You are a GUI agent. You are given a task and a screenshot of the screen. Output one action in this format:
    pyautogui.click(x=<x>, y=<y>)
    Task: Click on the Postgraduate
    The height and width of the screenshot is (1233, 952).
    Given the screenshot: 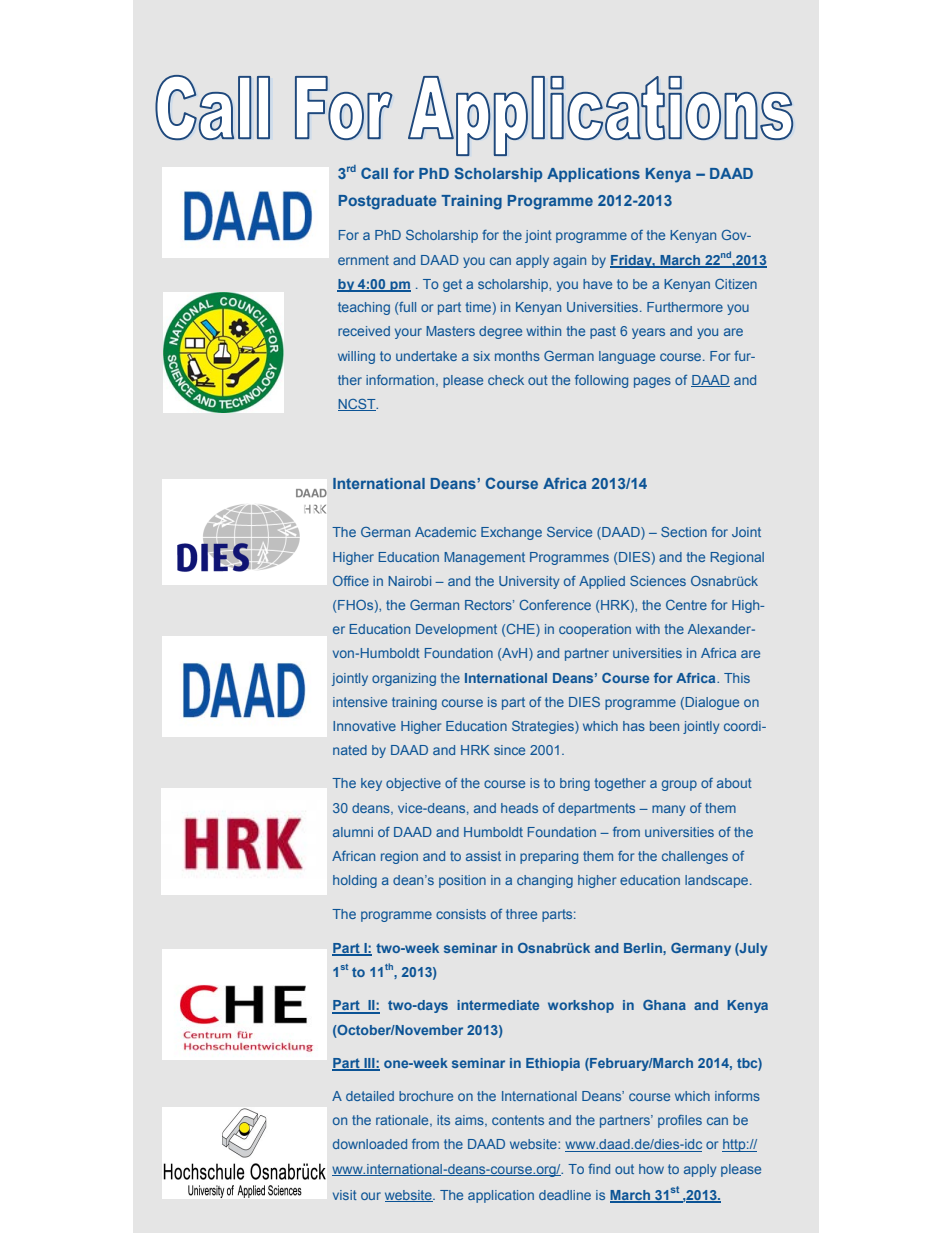 What is the action you would take?
    pyautogui.click(x=388, y=202)
